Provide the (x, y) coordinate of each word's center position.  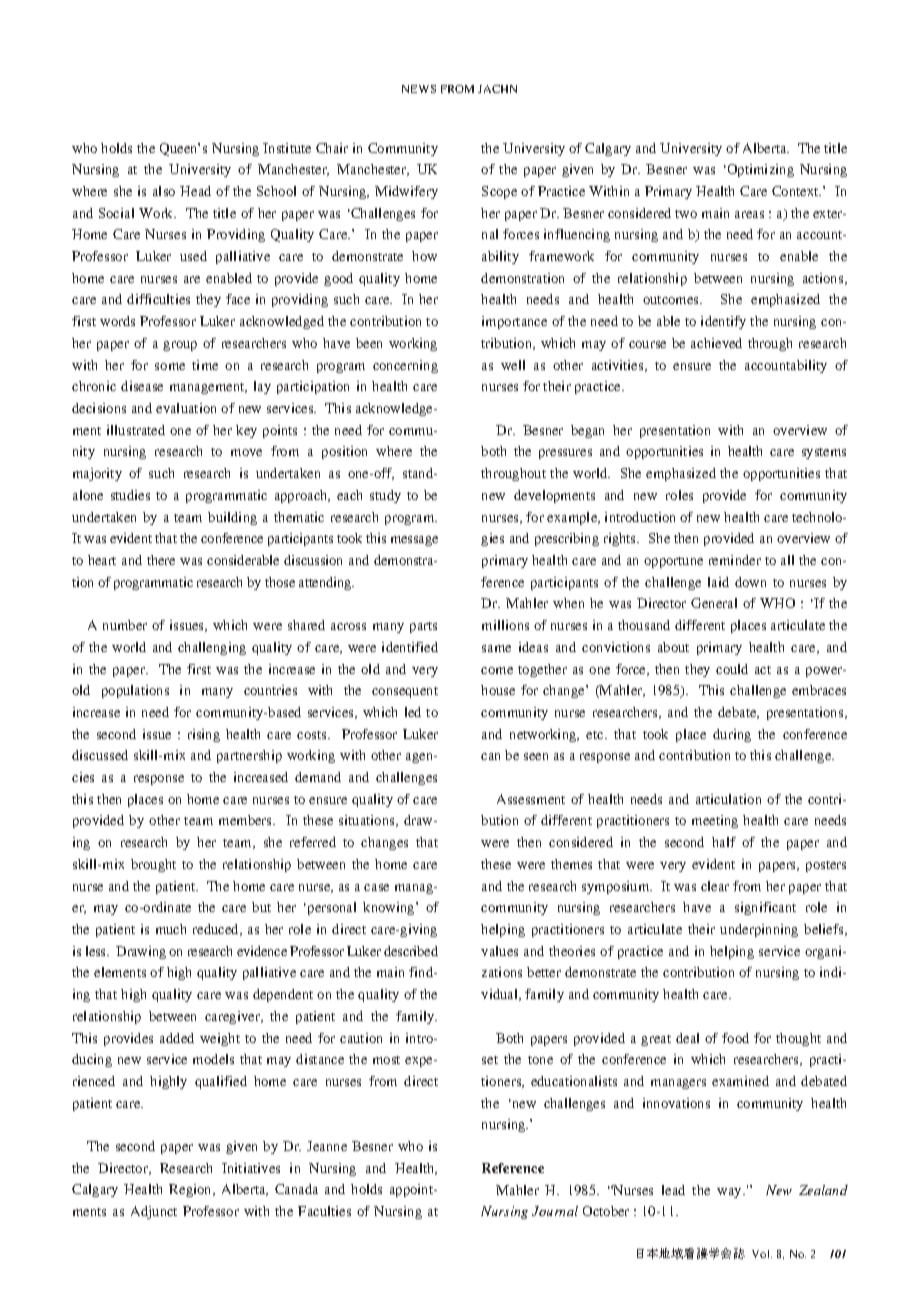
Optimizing (759, 170)
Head (195, 191)
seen (536, 756)
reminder (735, 560)
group (180, 346)
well (513, 365)
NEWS (419, 89)
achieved (716, 343)
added (177, 1038)
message (414, 541)
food (735, 1038)
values (499, 951)
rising (204, 735)
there (161, 560)
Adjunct (154, 1212)
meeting (715, 821)
